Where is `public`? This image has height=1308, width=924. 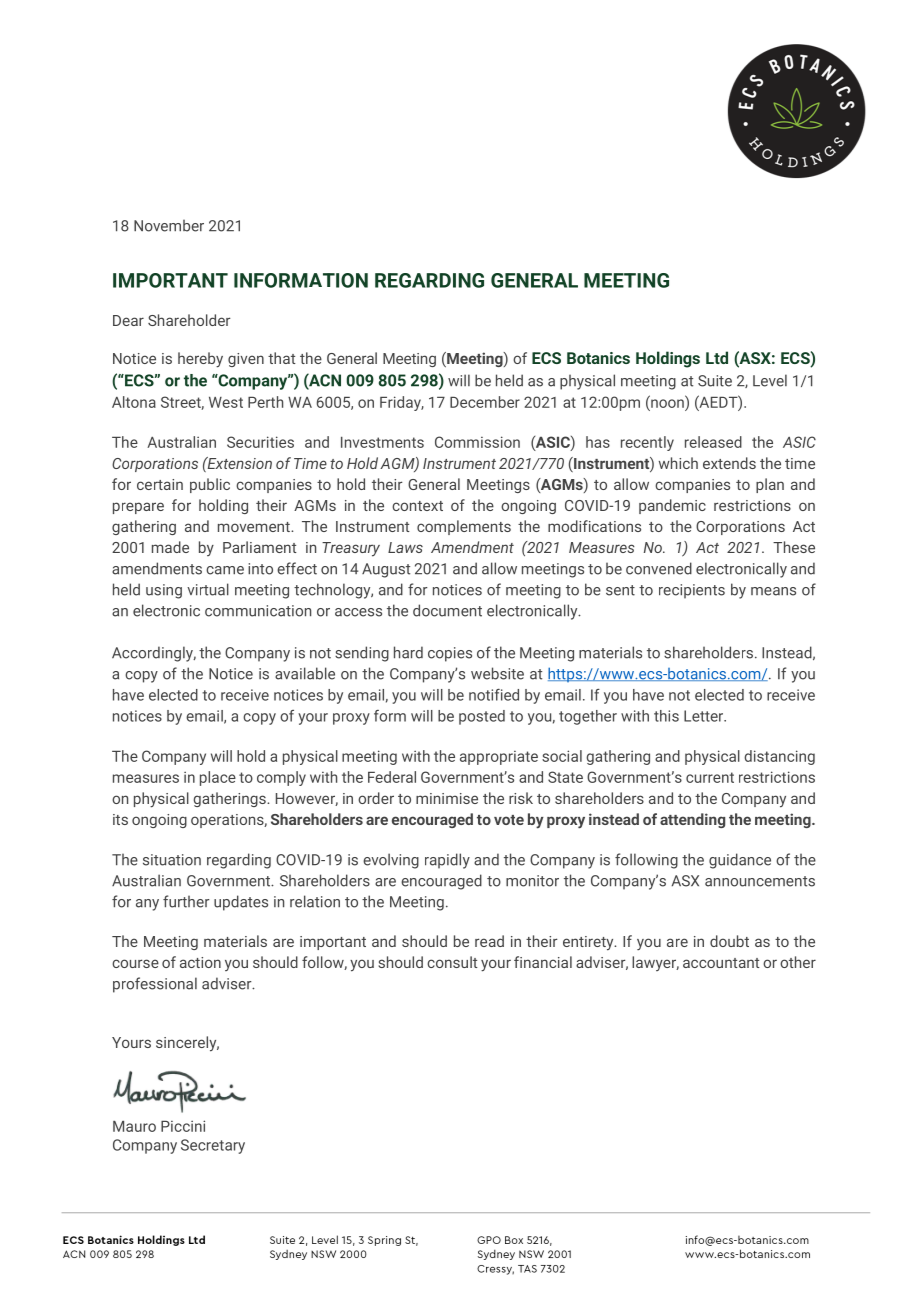
public is located at coordinates (210, 485).
